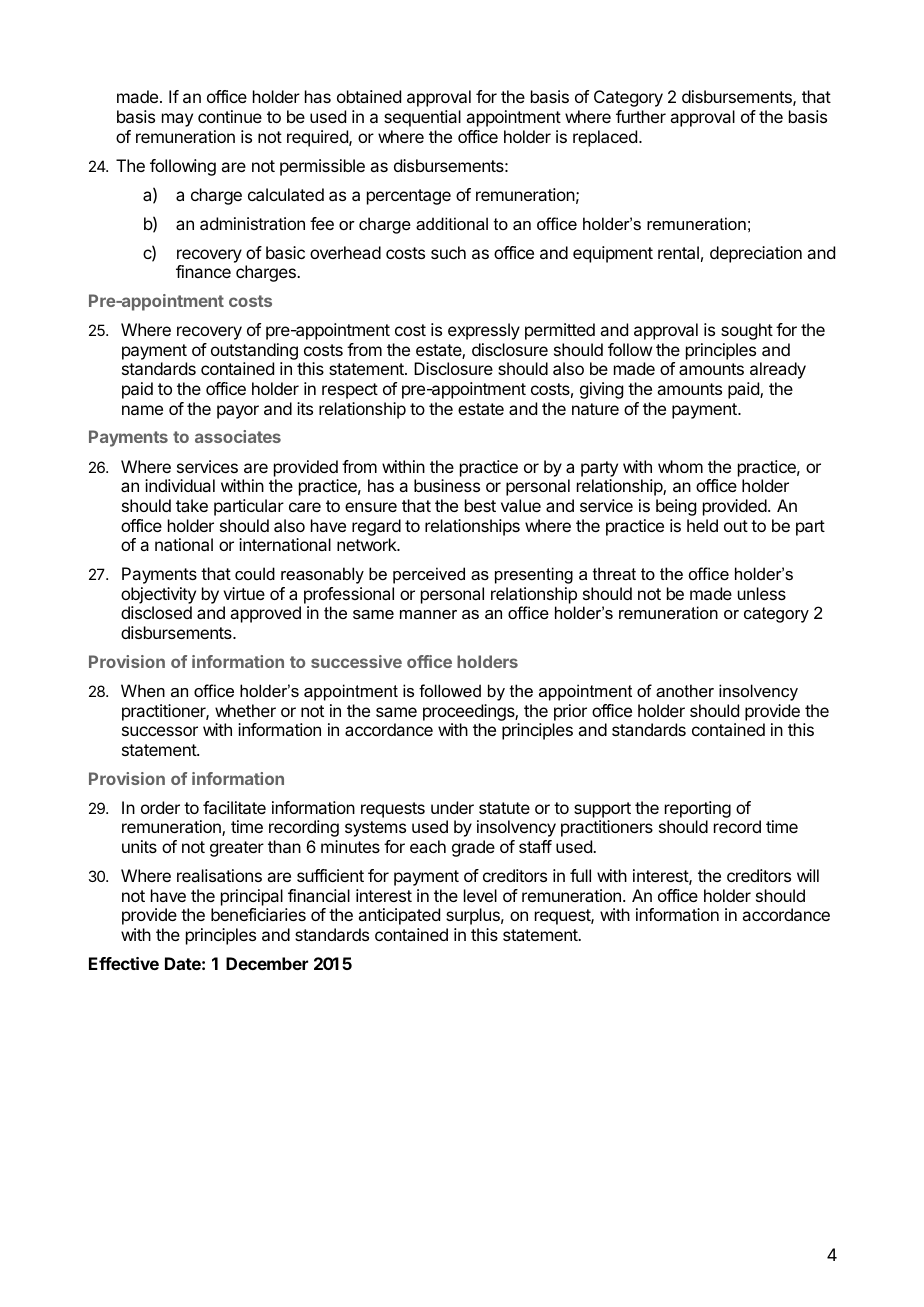  Describe the element at coordinates (258, 914) in the document. I see `beneficiaries` at that location.
